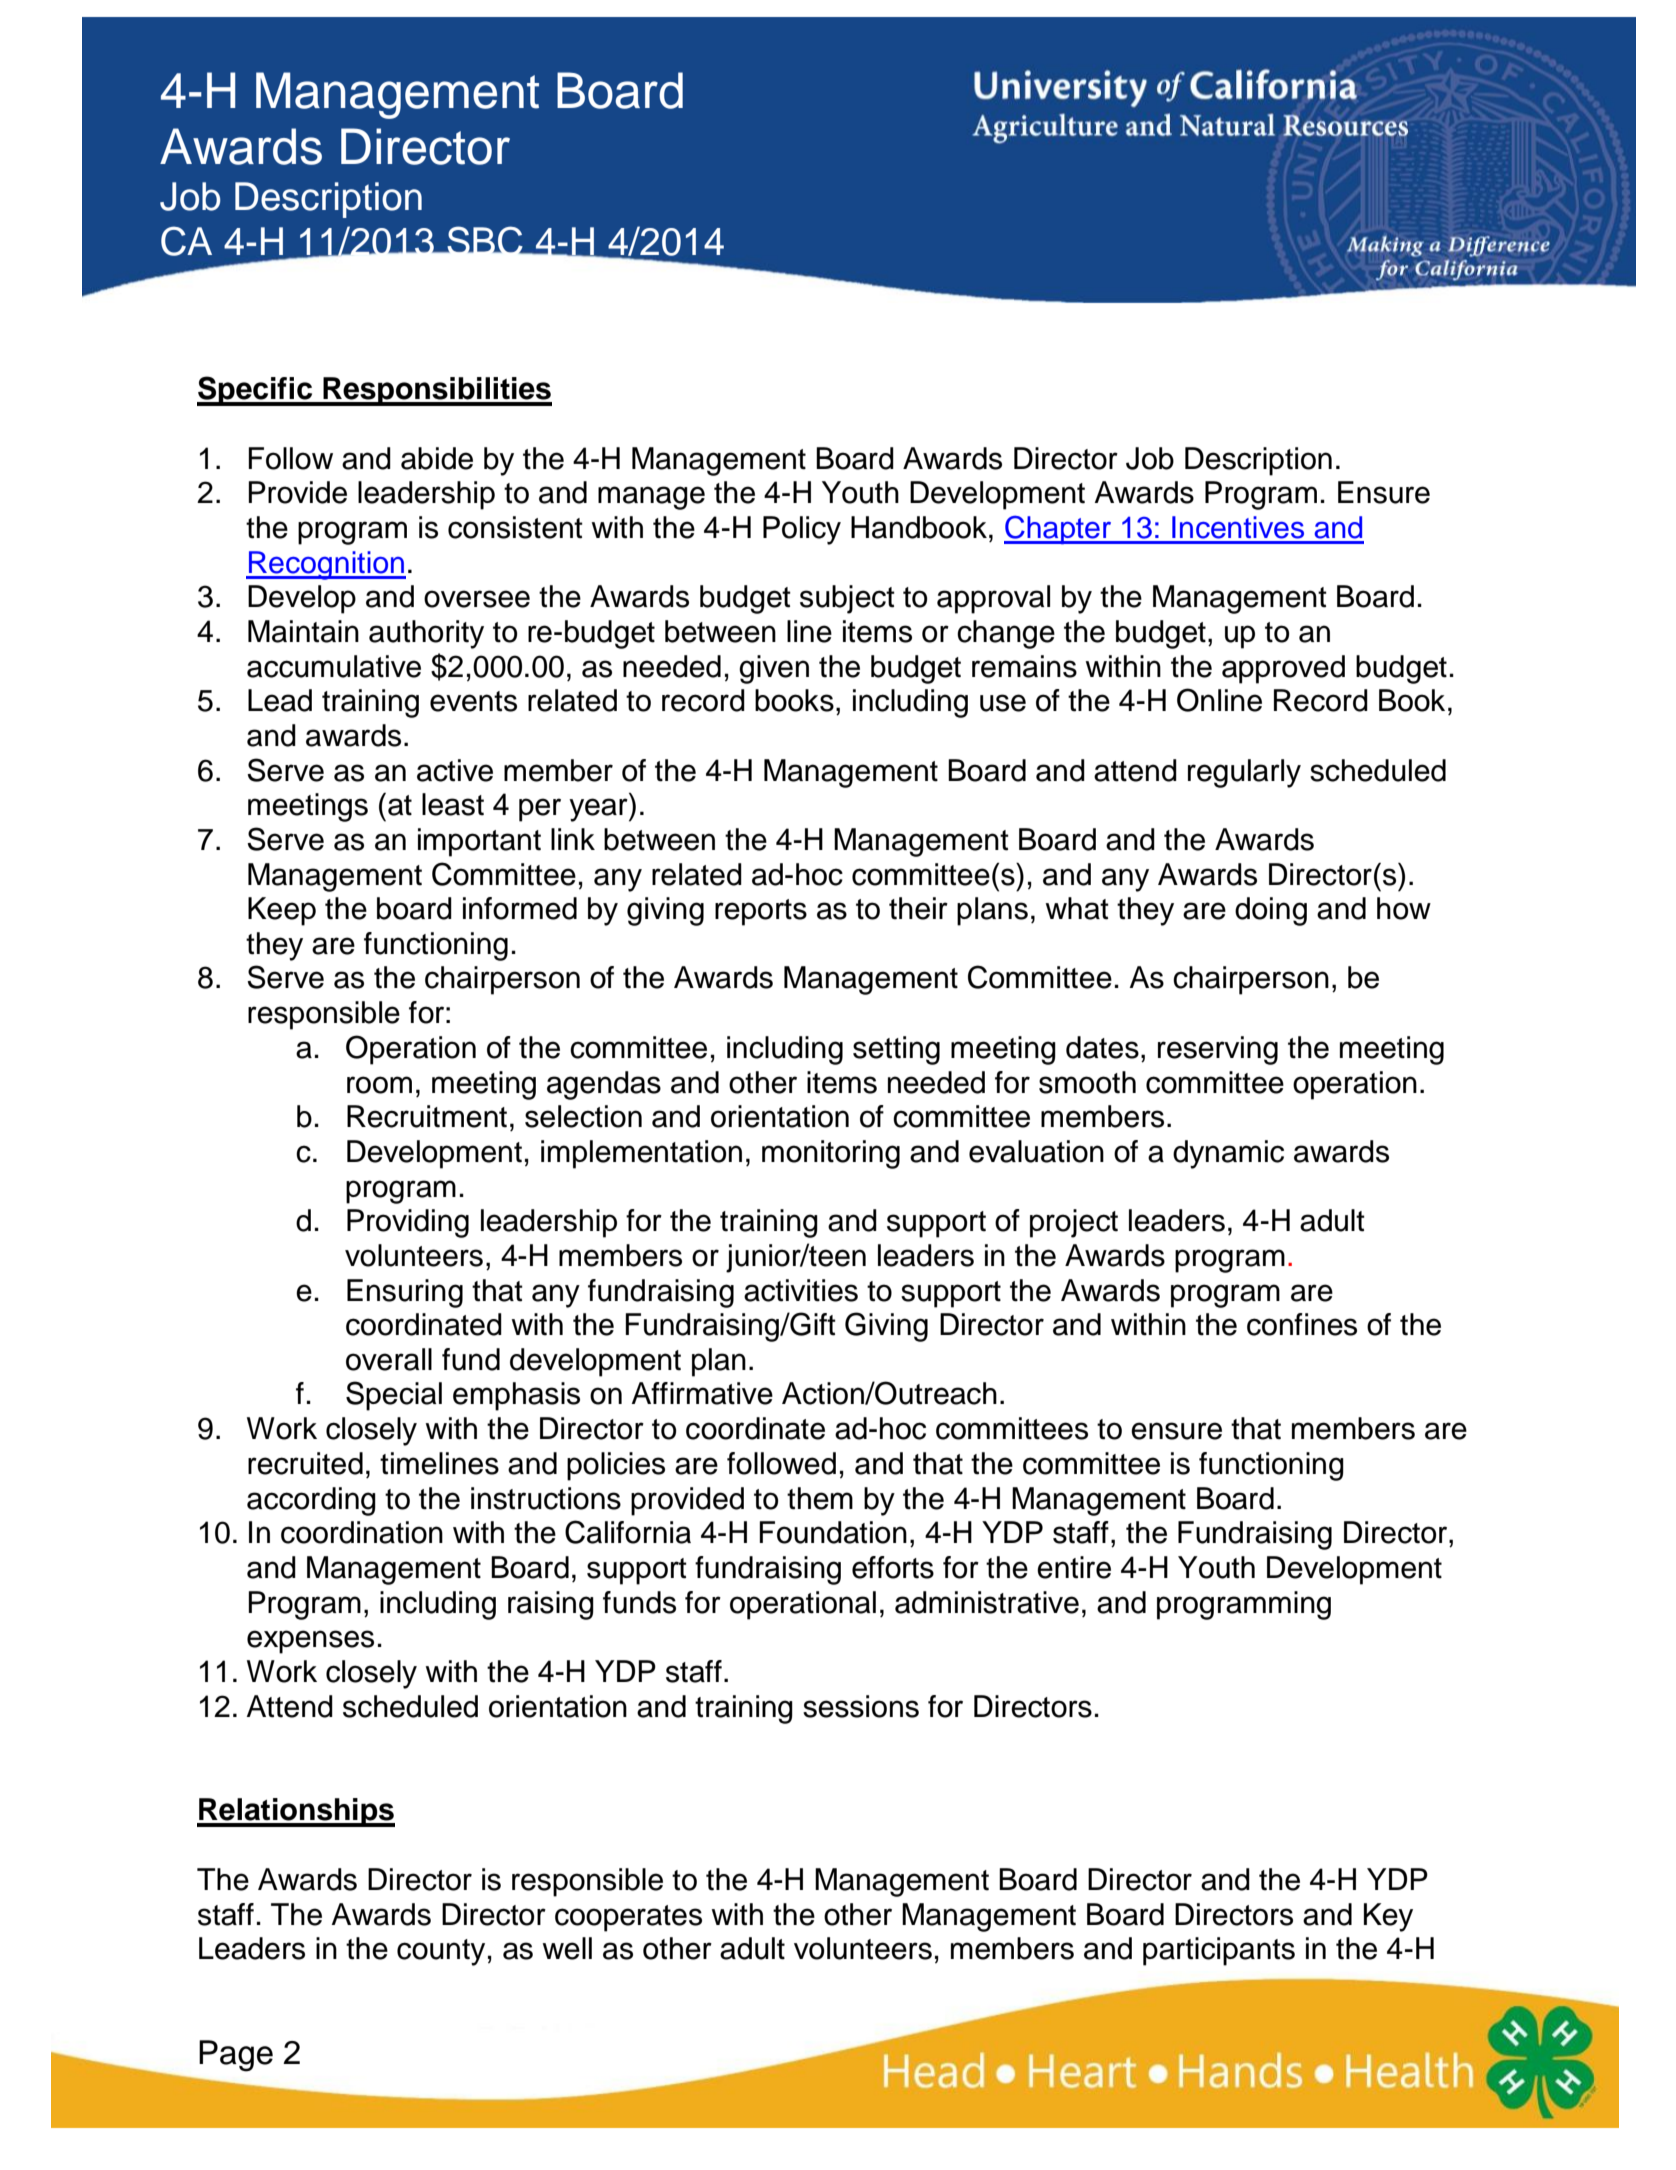 The width and height of the image is (1676, 2170). Describe the element at coordinates (761, 912) in the image. I see `reports` at that location.
